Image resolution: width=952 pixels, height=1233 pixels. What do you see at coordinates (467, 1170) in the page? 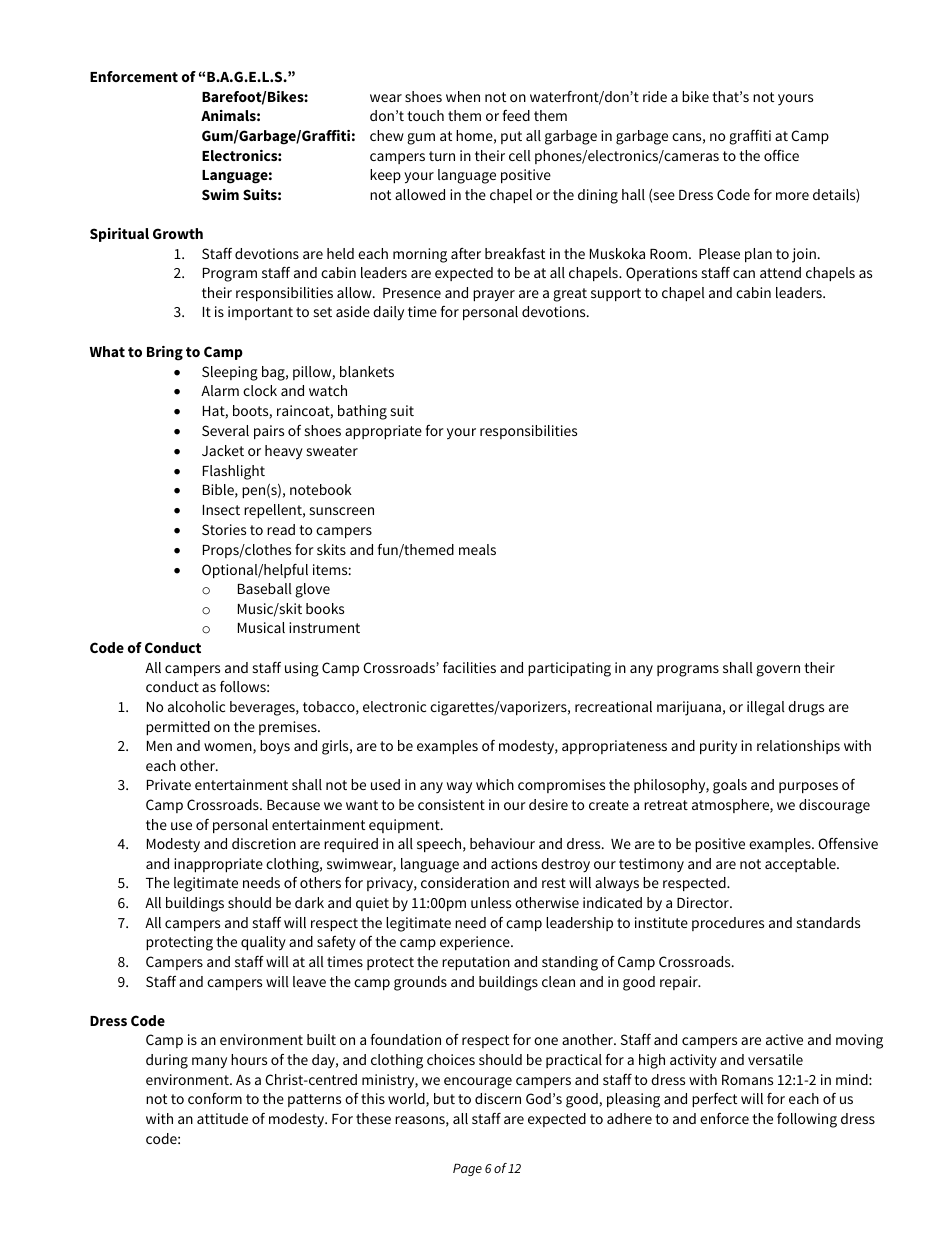
I see `Page` at bounding box center [467, 1170].
